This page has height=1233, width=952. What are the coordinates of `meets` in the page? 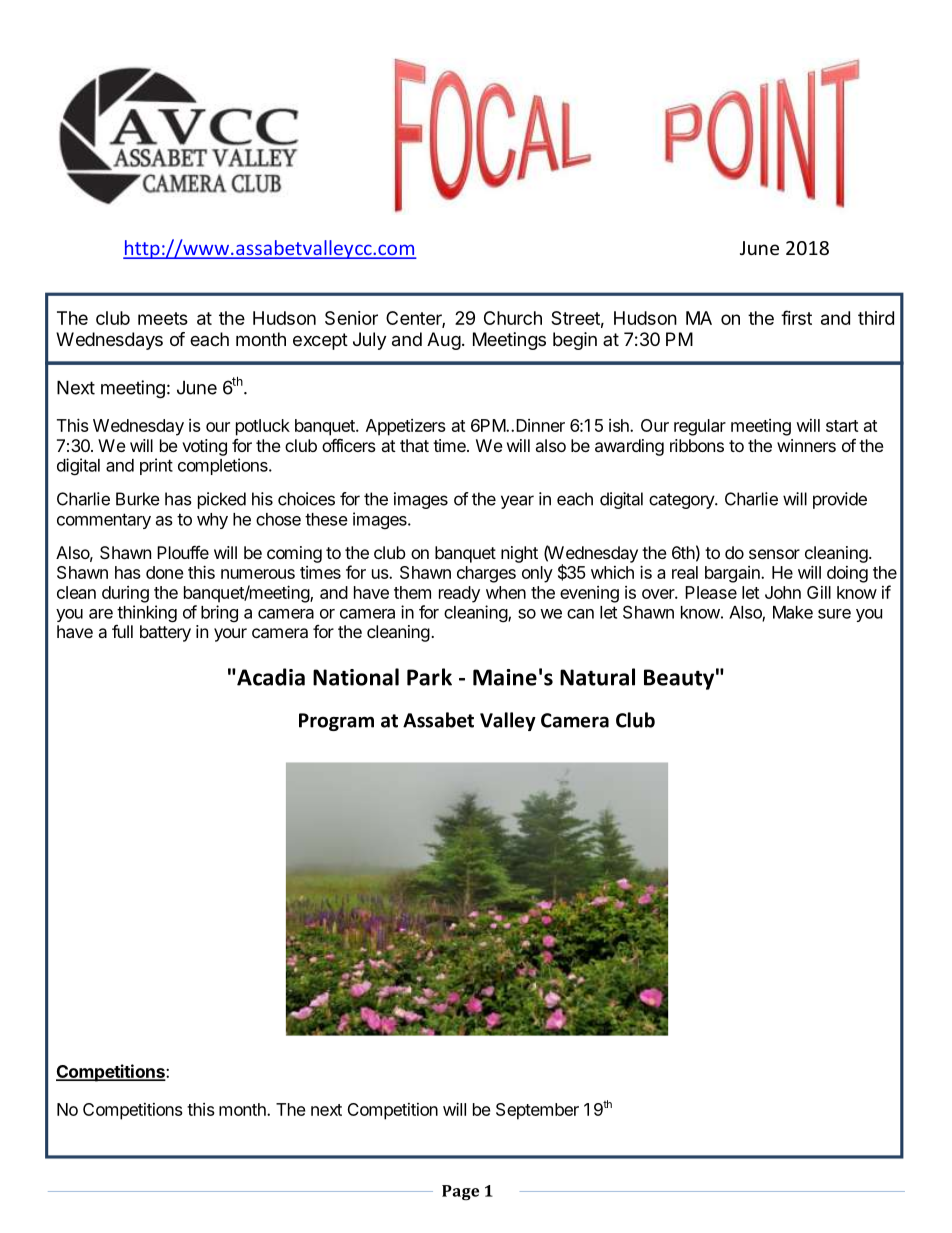 It's located at (163, 318).
